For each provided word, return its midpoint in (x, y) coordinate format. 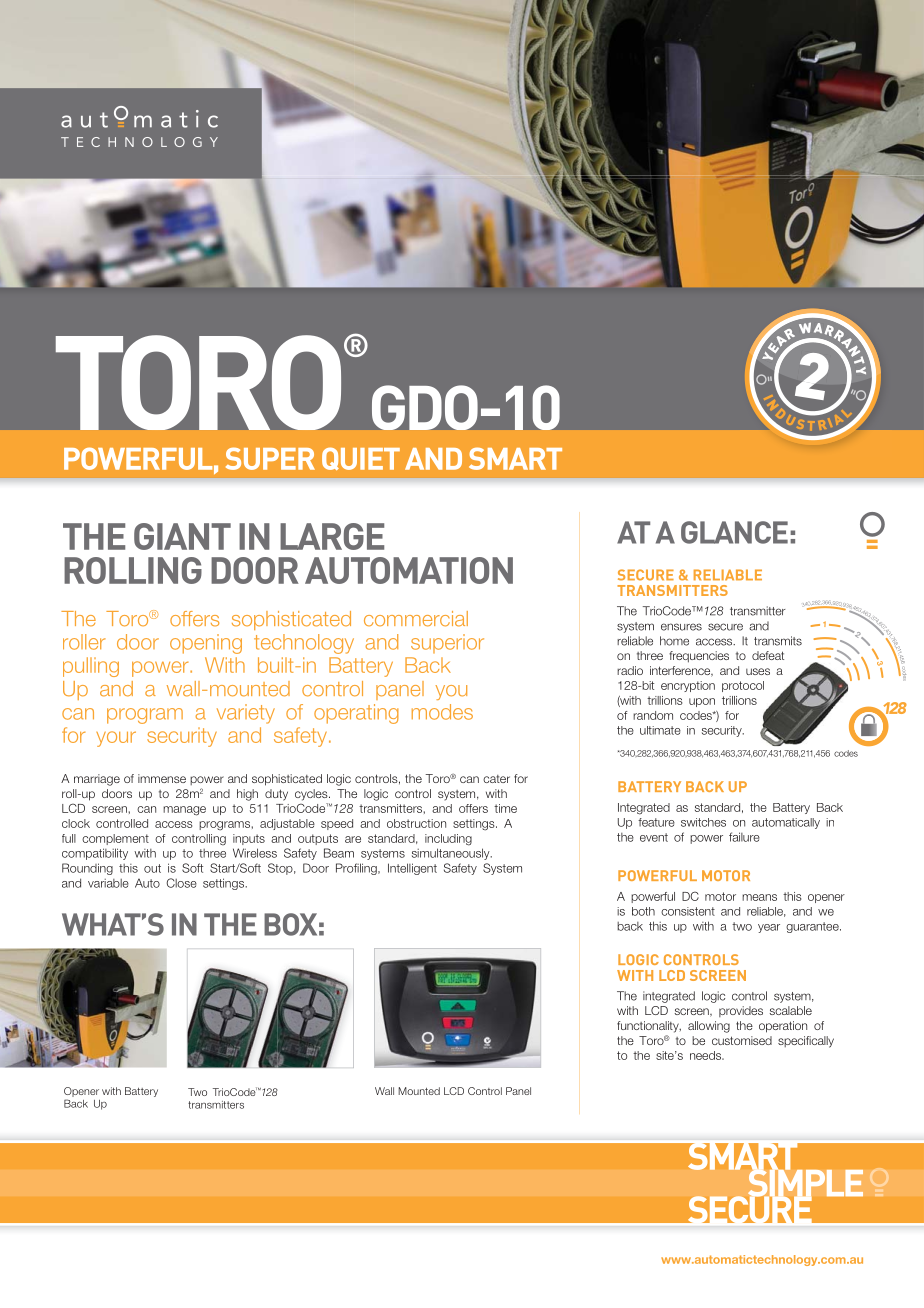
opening (206, 644)
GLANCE (734, 532)
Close (182, 883)
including (448, 840)
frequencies (699, 657)
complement (115, 839)
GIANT (182, 536)
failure (744, 837)
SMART (515, 458)
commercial (416, 619)
